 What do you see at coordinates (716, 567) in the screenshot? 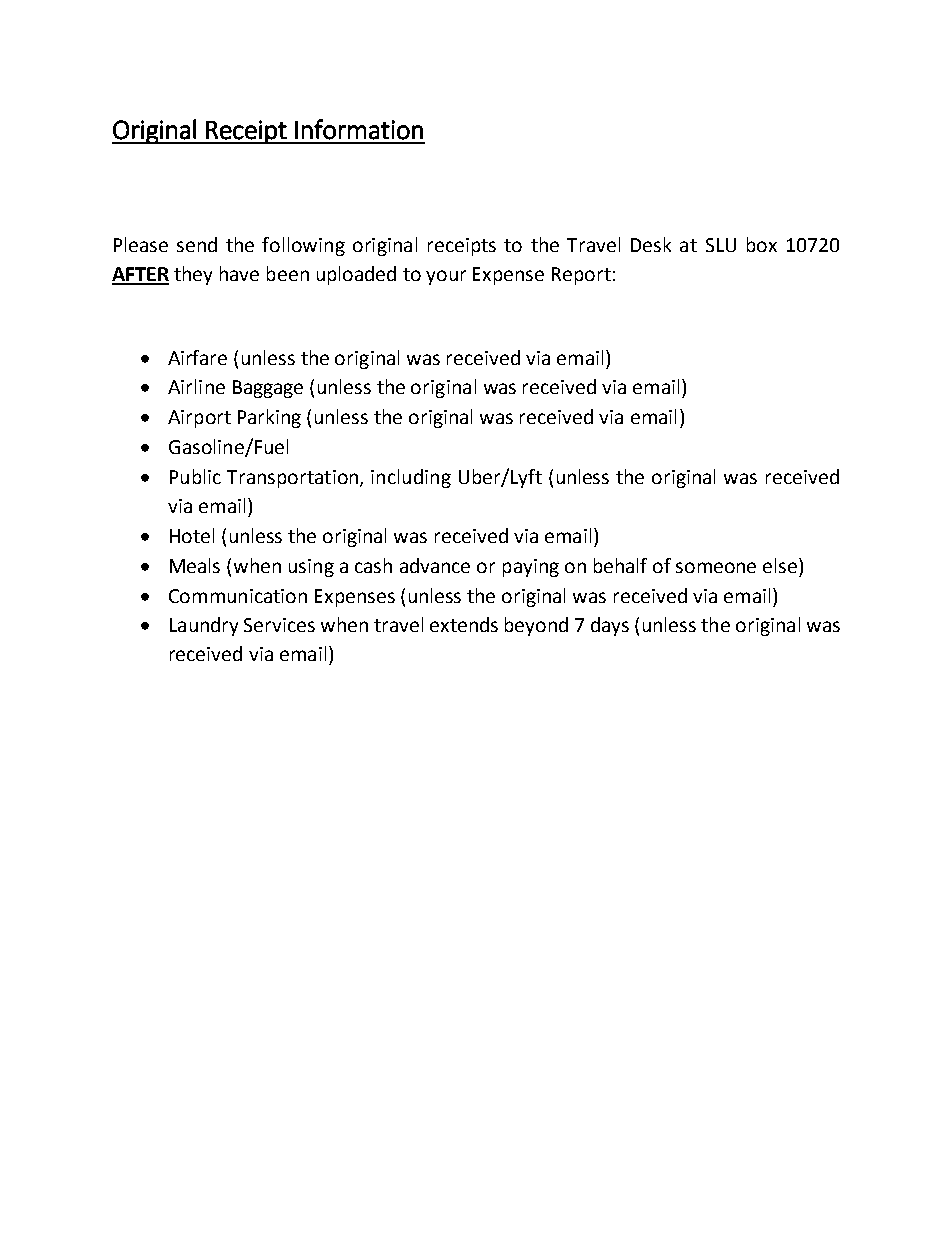
I see `someone` at bounding box center [716, 567].
